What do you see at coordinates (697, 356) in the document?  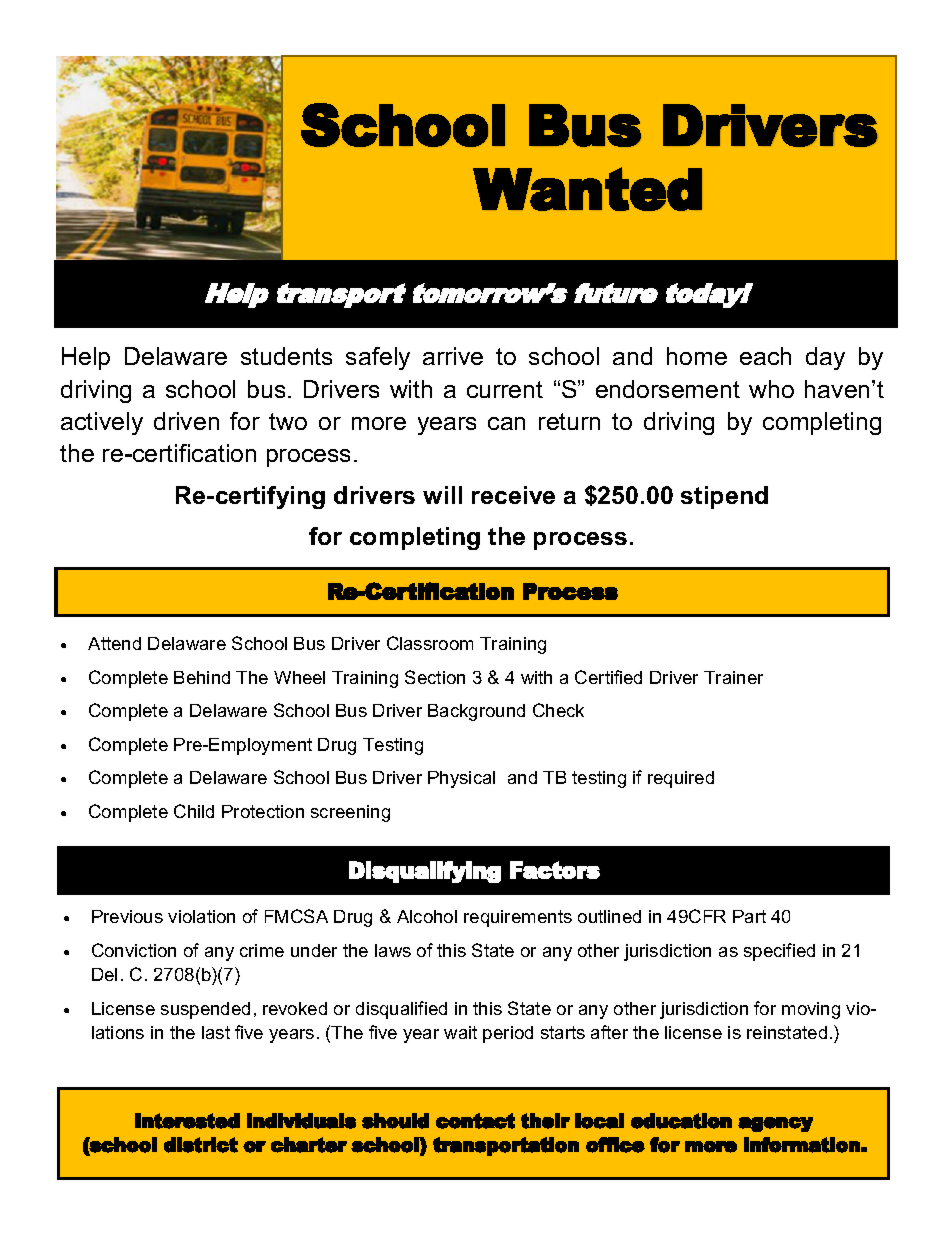 I see `home` at bounding box center [697, 356].
